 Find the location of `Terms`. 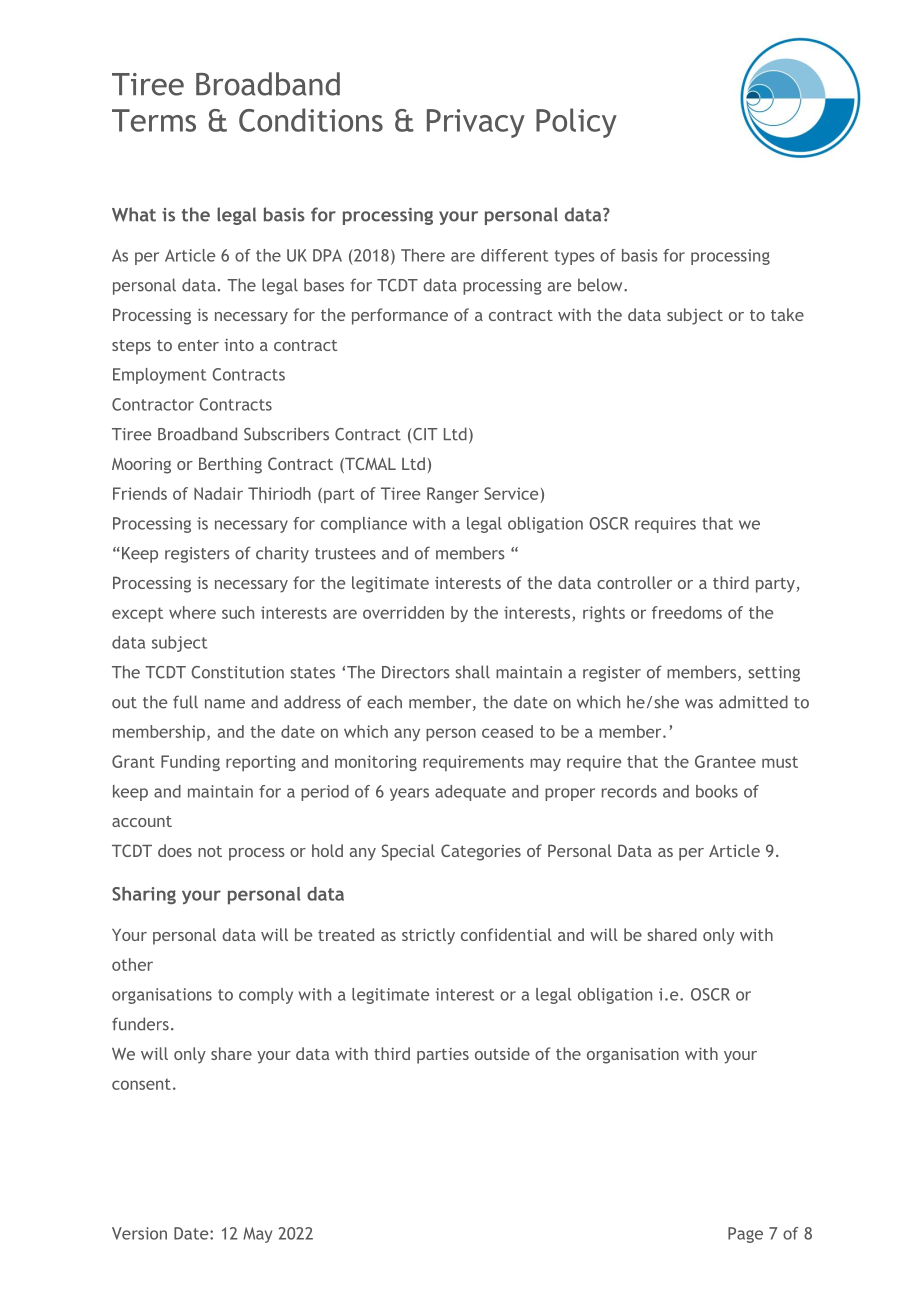

Terms is located at coordinates (154, 120).
